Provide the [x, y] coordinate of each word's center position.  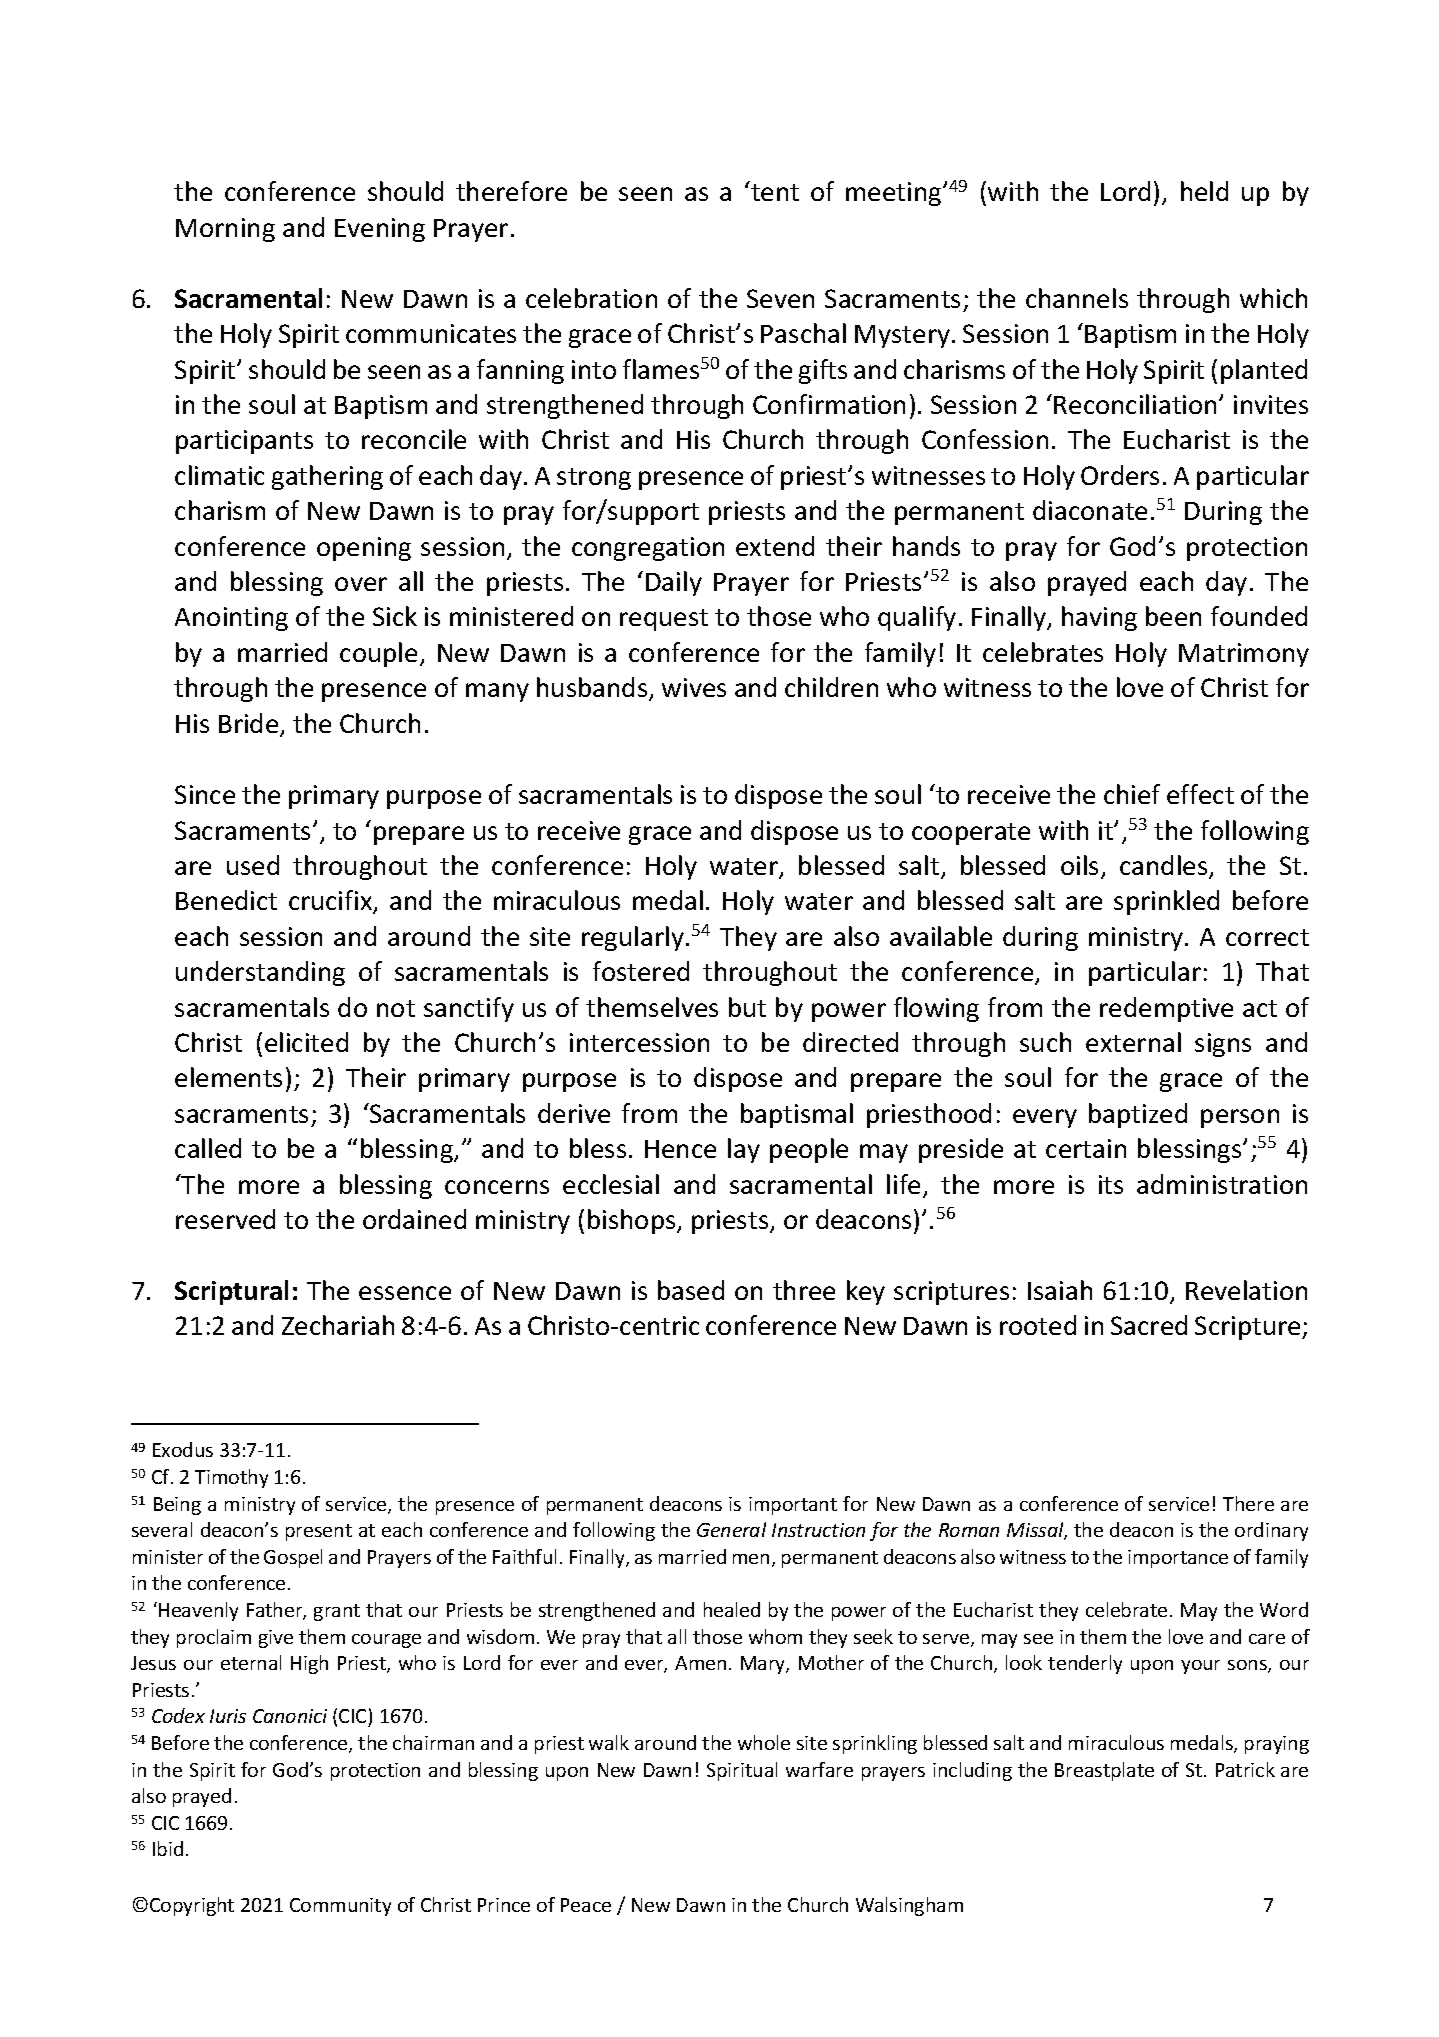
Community [340, 1907]
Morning [225, 230]
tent [775, 192]
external [1133, 1042]
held [1204, 191]
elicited [306, 1042]
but [747, 1007]
